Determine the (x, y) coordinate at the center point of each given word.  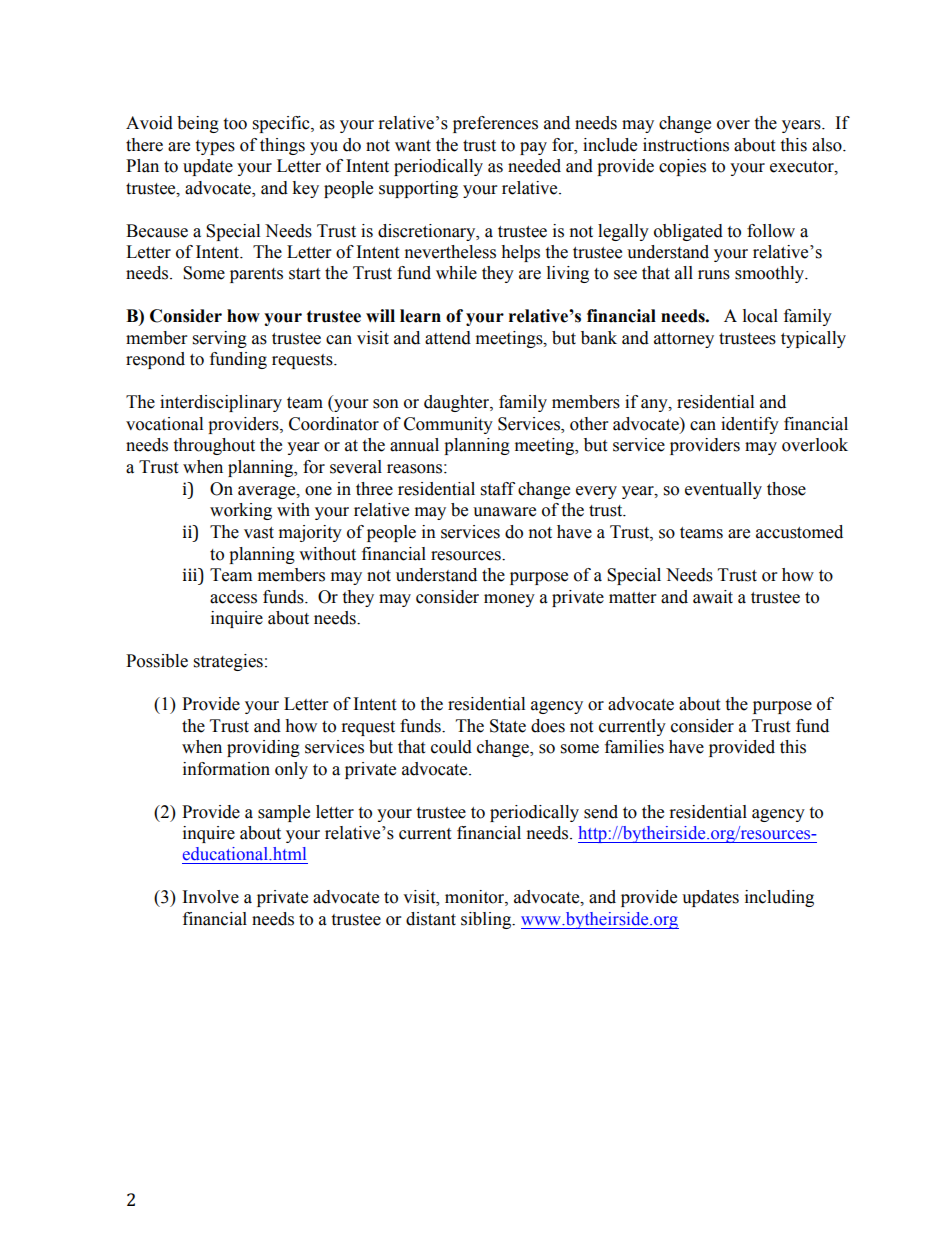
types (215, 147)
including (779, 898)
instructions (686, 145)
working (241, 511)
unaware (504, 512)
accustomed (799, 532)
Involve (211, 897)
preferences (495, 124)
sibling (487, 920)
